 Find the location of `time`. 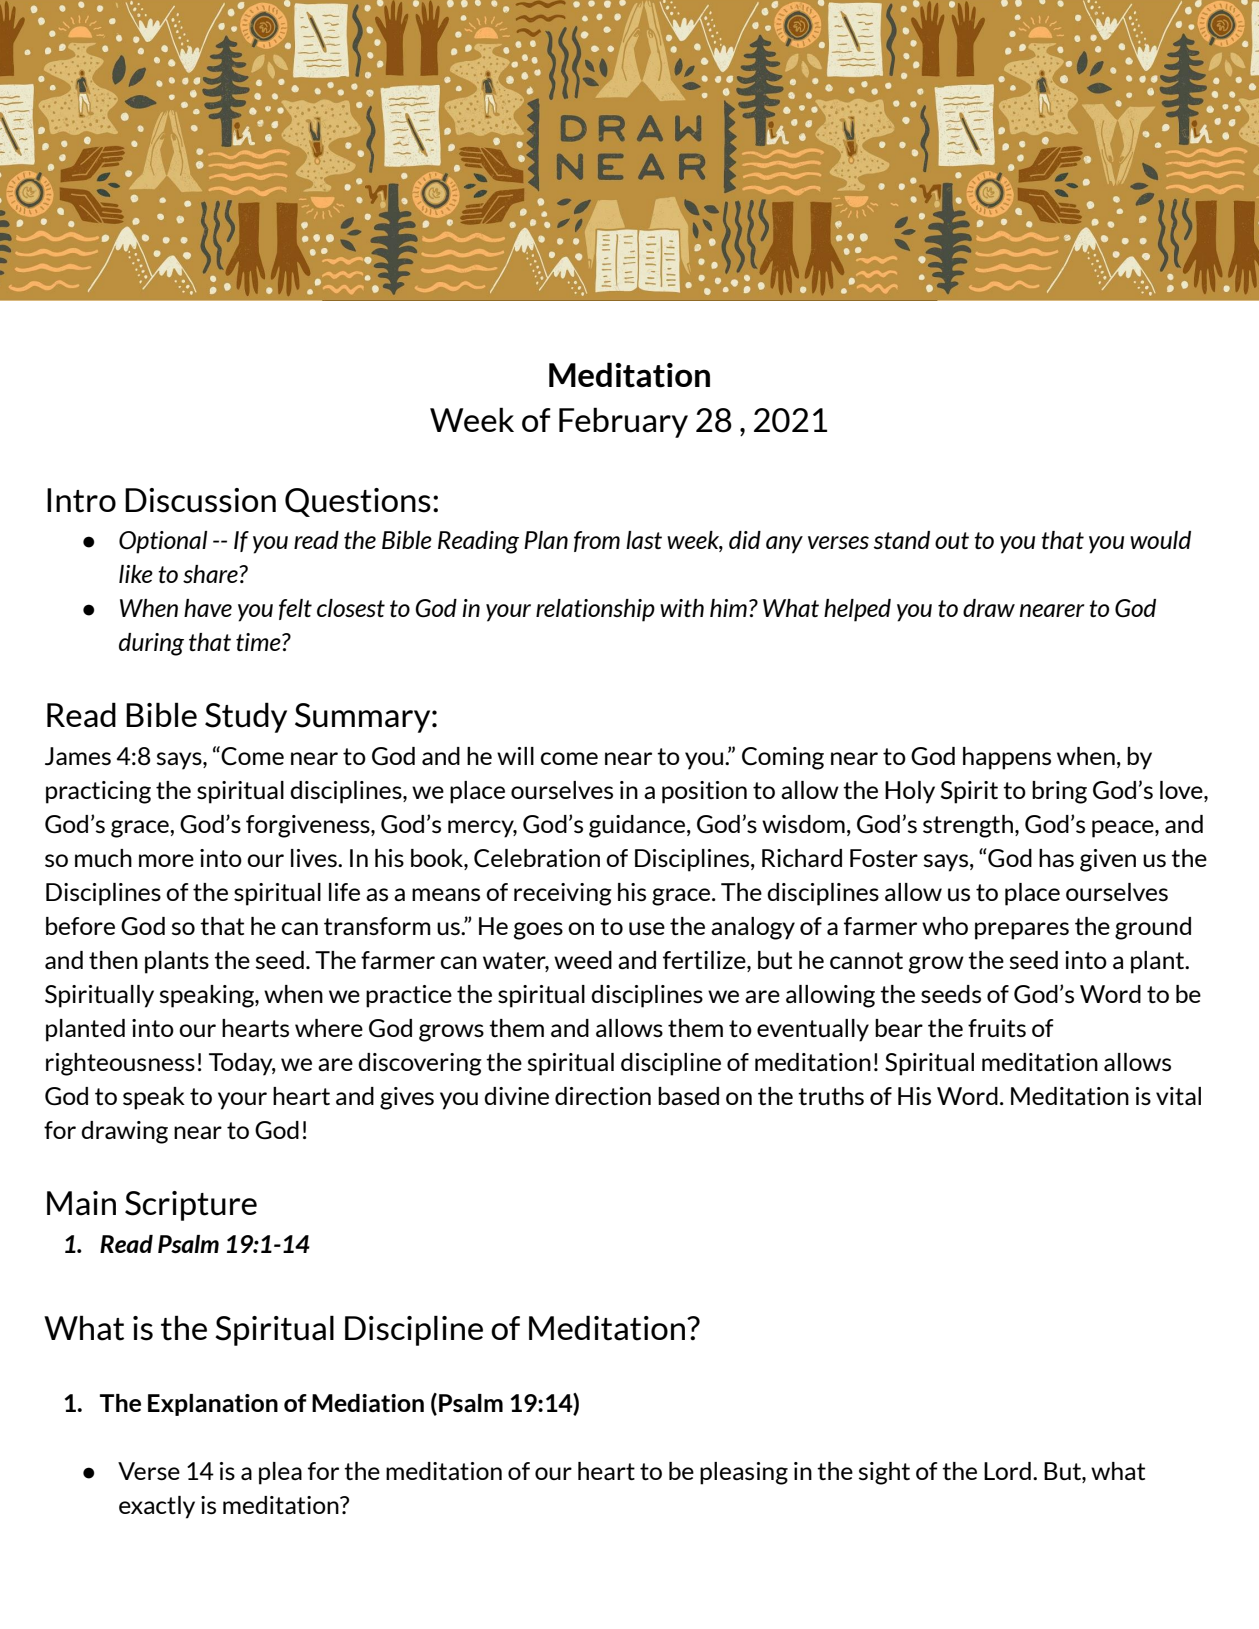

time is located at coordinates (259, 642).
